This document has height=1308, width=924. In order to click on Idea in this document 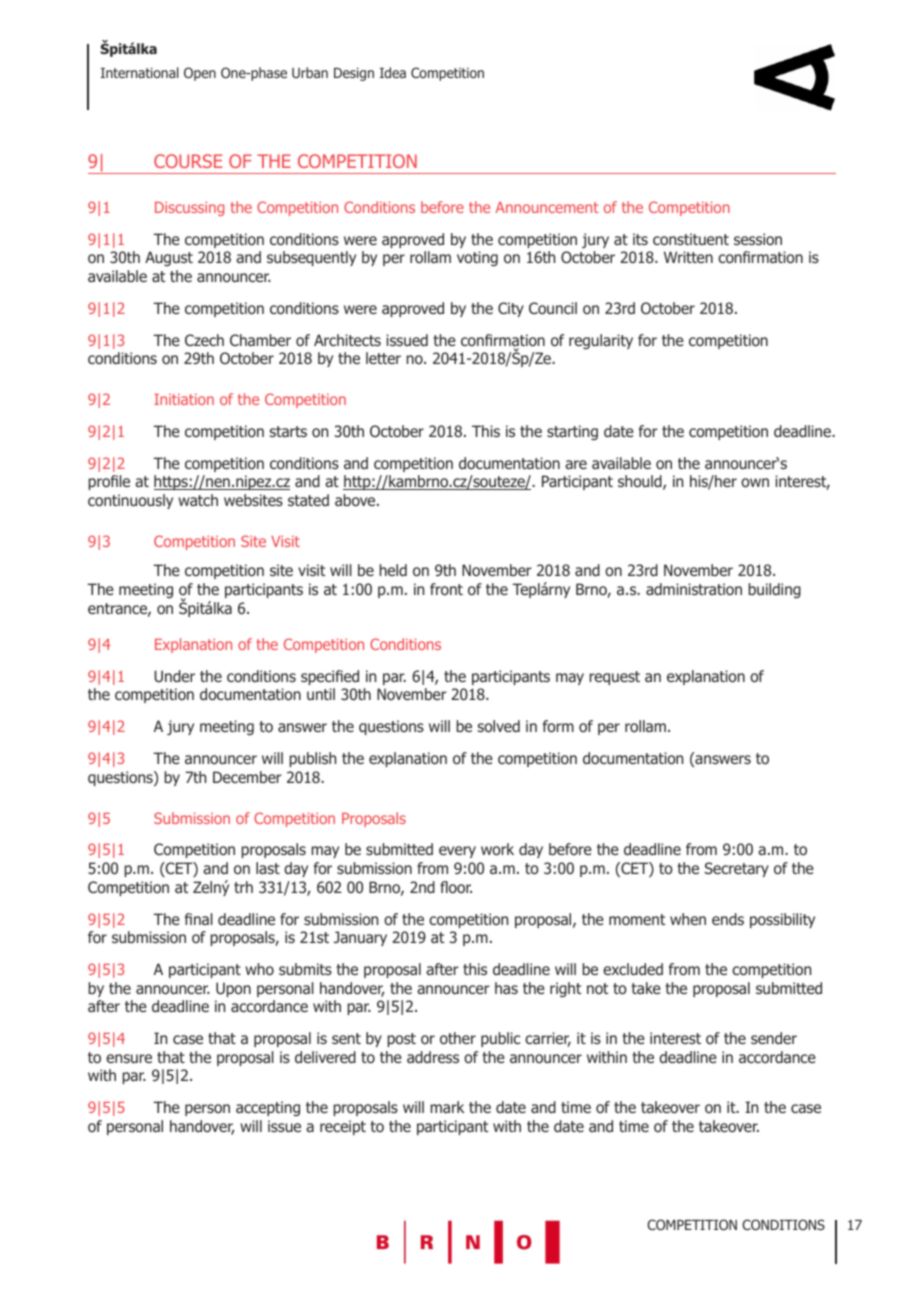, I will do `click(393, 72)`.
